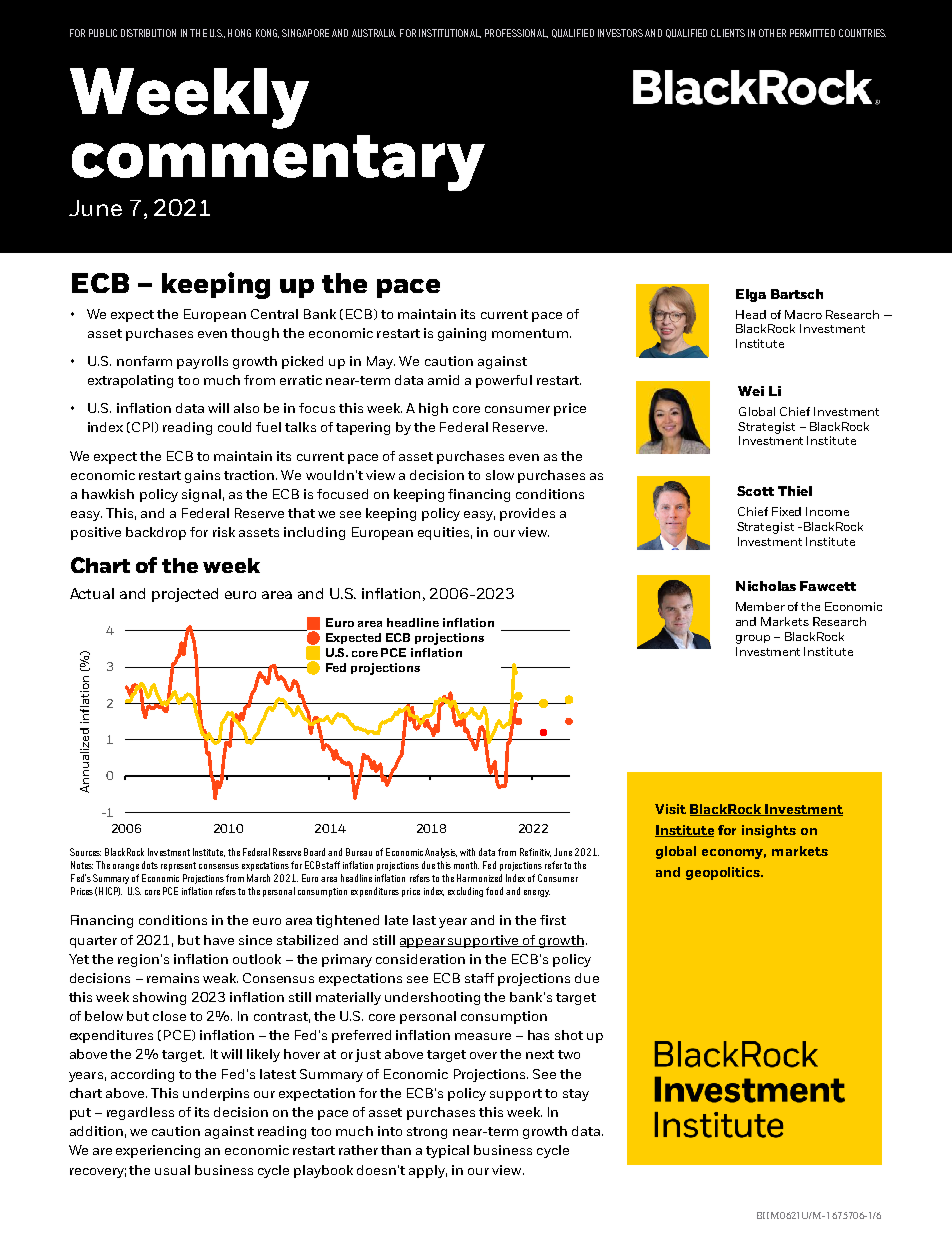 The width and height of the screenshot is (952, 1233). What do you see at coordinates (450, 33) in the screenshot?
I see `INSTITUTIONAL` at bounding box center [450, 33].
